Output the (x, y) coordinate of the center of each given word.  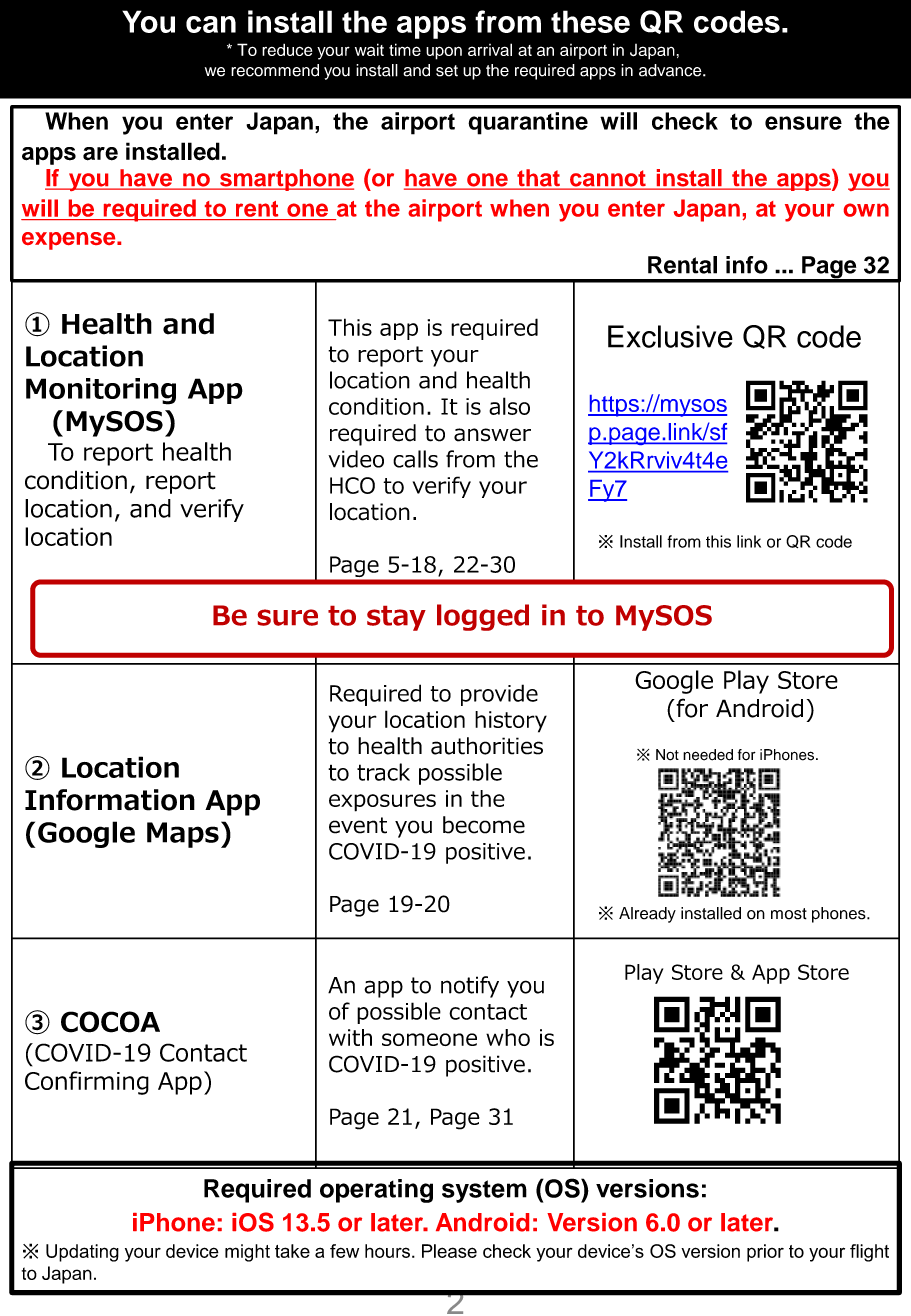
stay (396, 618)
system (484, 1191)
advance (671, 70)
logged (483, 617)
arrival (490, 49)
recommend (275, 70)
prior (765, 1253)
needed (708, 755)
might (247, 1253)
